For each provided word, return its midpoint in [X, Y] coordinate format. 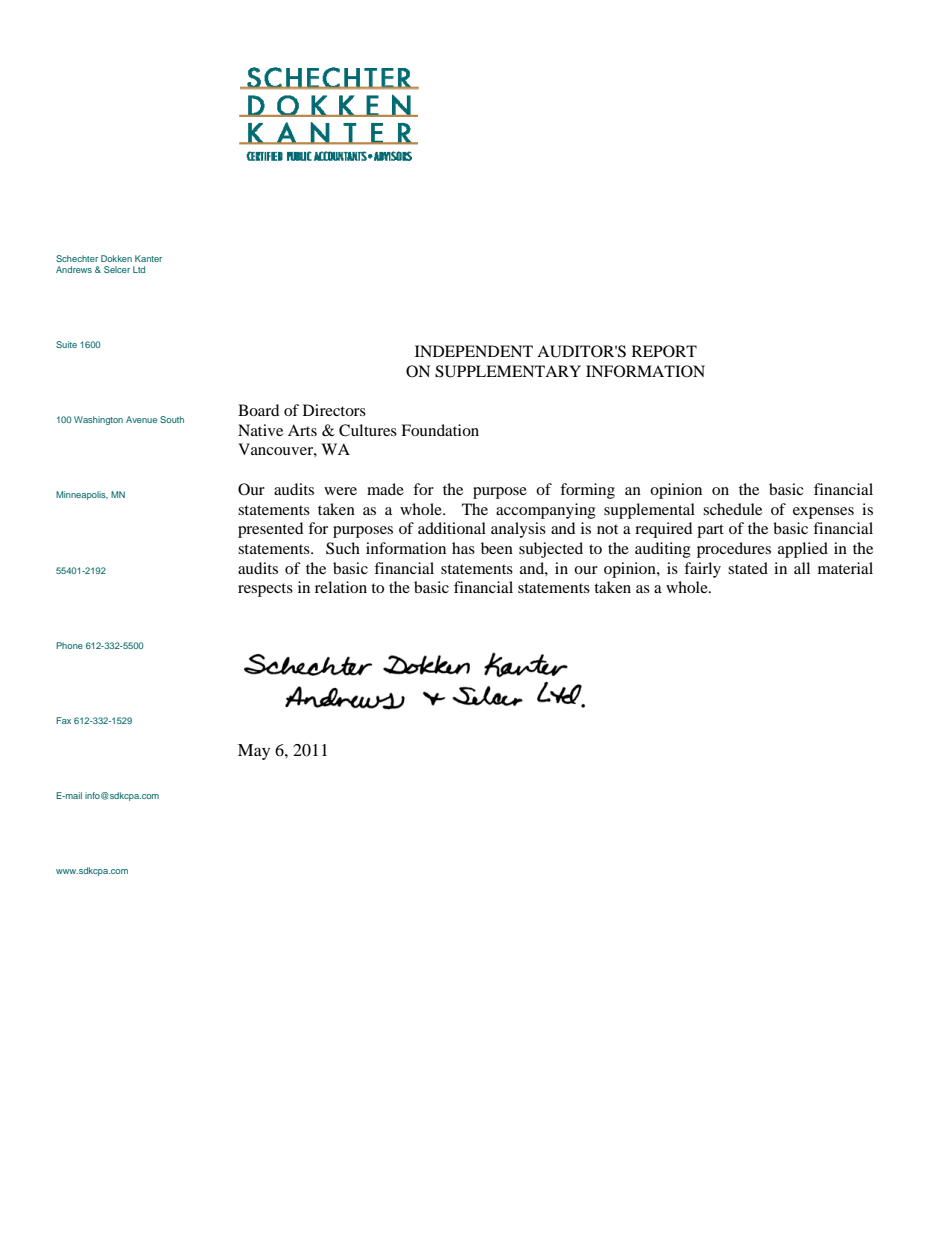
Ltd [139, 269]
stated [748, 568]
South [172, 419]
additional [452, 528]
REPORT [664, 351]
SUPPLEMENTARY [508, 371]
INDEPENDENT [474, 351]
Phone [69, 645]
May [254, 752]
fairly [702, 570]
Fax [63, 720]
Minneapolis [82, 495]
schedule [732, 509]
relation [341, 587]
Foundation [440, 430]
